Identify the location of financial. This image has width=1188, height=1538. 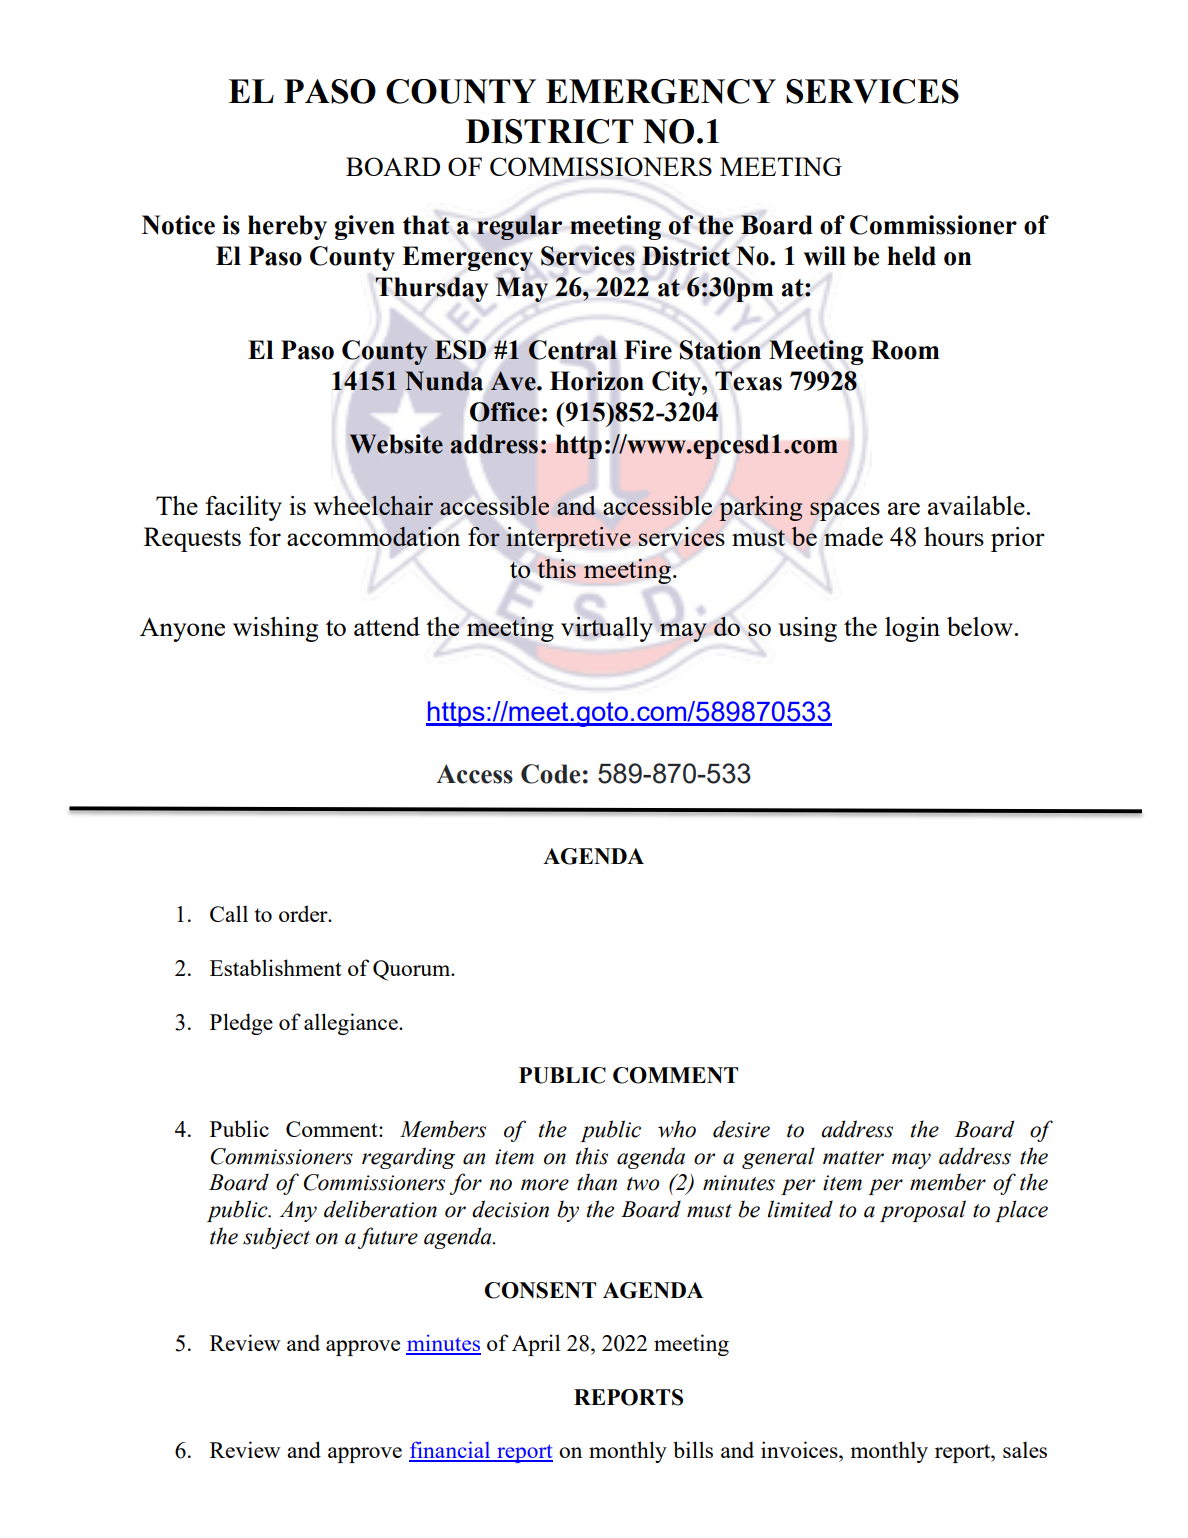
(451, 1451).
